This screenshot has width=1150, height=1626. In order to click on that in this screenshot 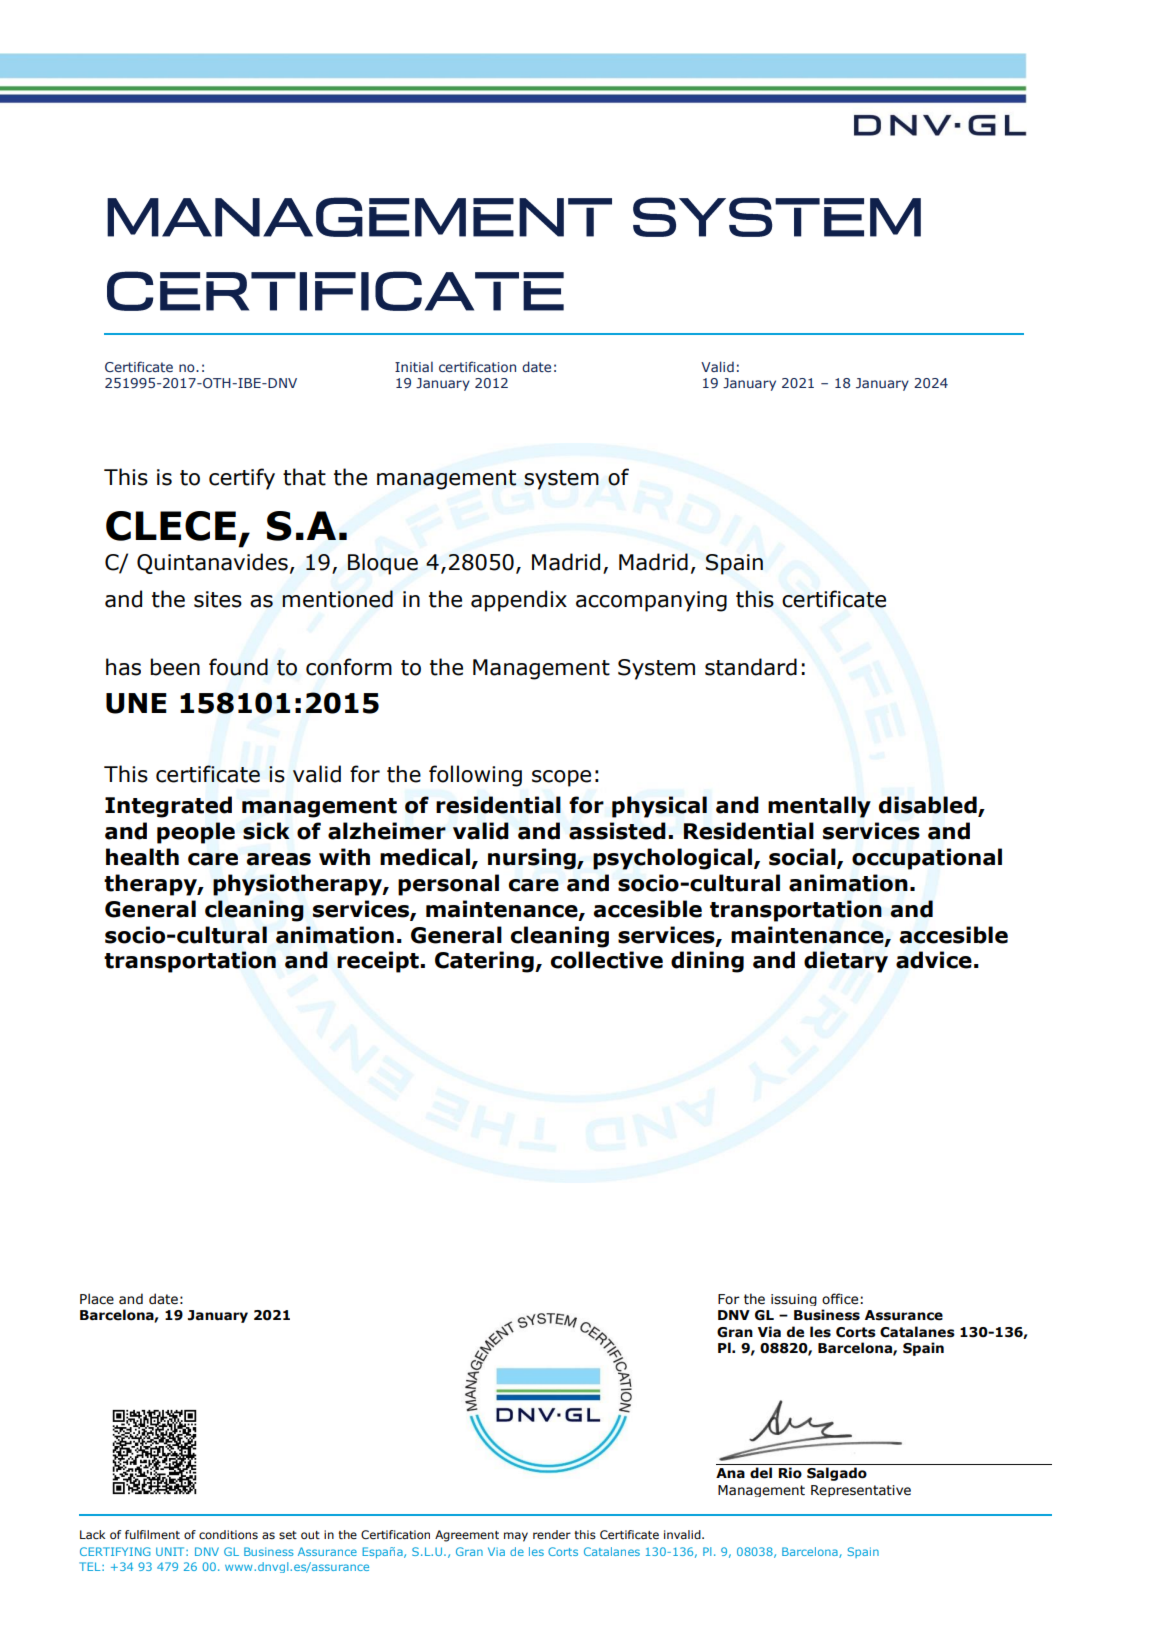, I will do `click(304, 477)`.
